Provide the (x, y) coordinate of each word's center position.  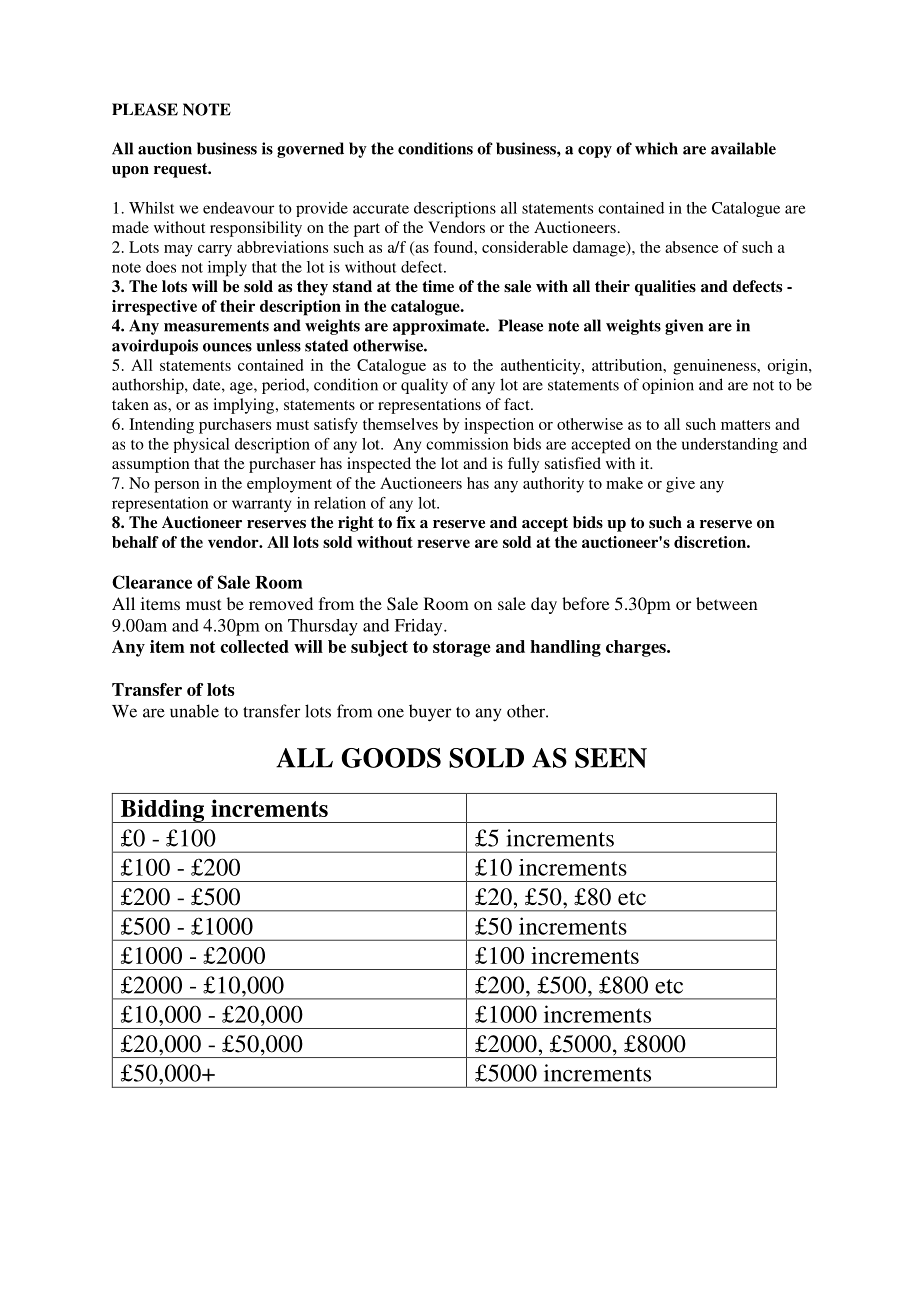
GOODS (391, 758)
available (743, 148)
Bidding (163, 811)
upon (130, 172)
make (624, 483)
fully (523, 465)
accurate (381, 209)
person (177, 487)
